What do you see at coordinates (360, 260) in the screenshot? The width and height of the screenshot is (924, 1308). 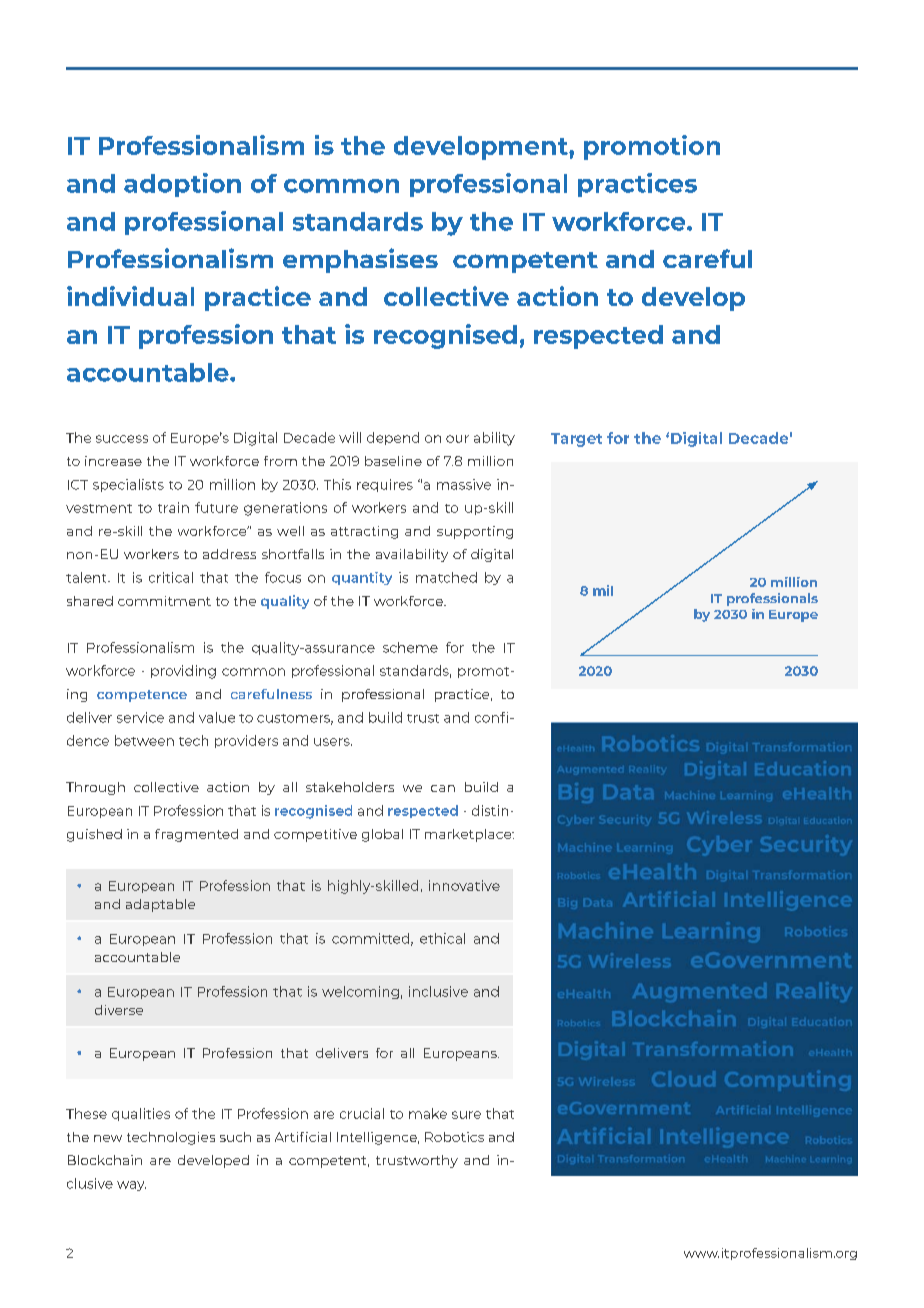 I see `emphasises` at bounding box center [360, 260].
